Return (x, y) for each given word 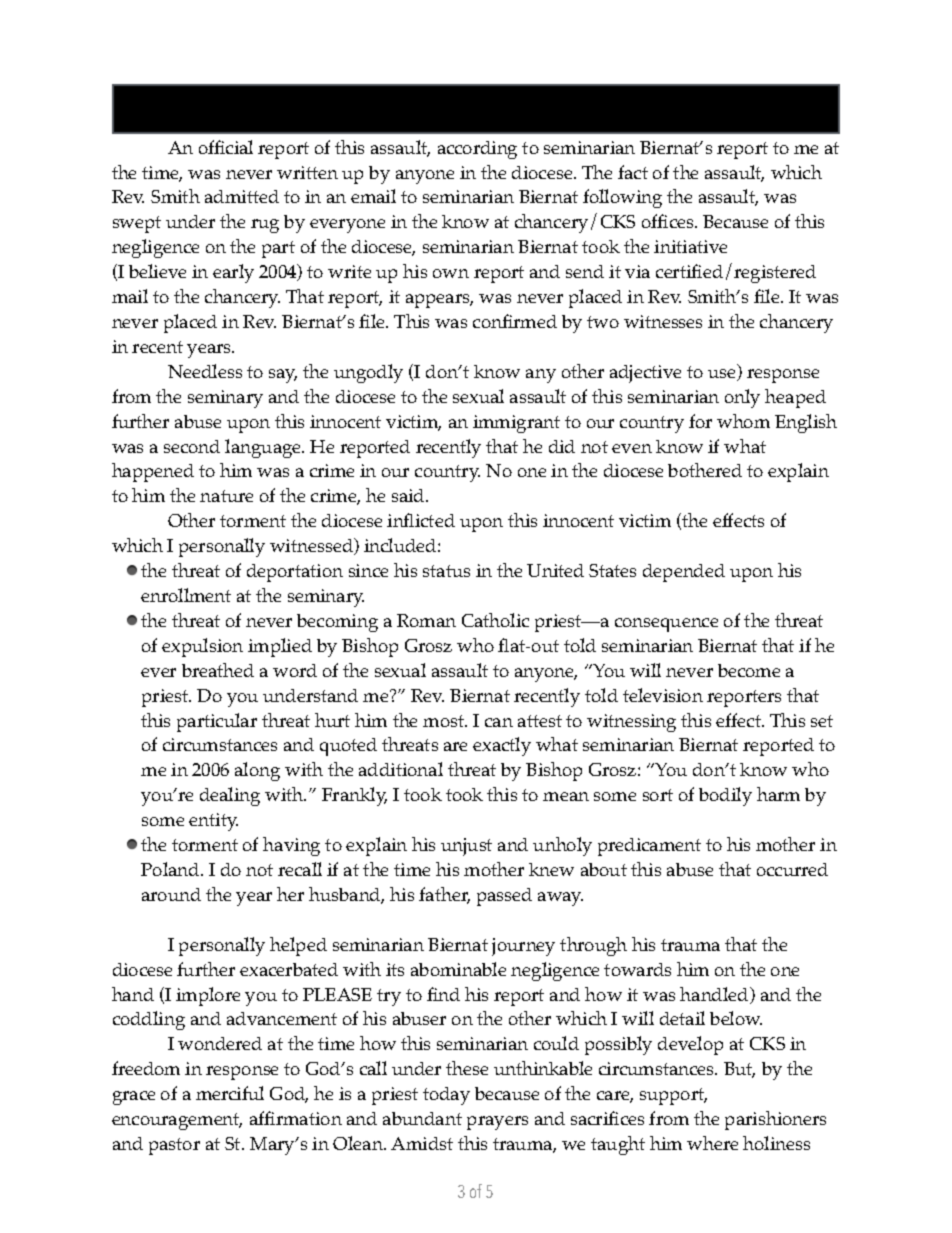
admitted (242, 196)
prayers (497, 1123)
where (712, 1143)
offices (669, 221)
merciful (230, 1093)
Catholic (495, 620)
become (749, 670)
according (477, 150)
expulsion (202, 647)
